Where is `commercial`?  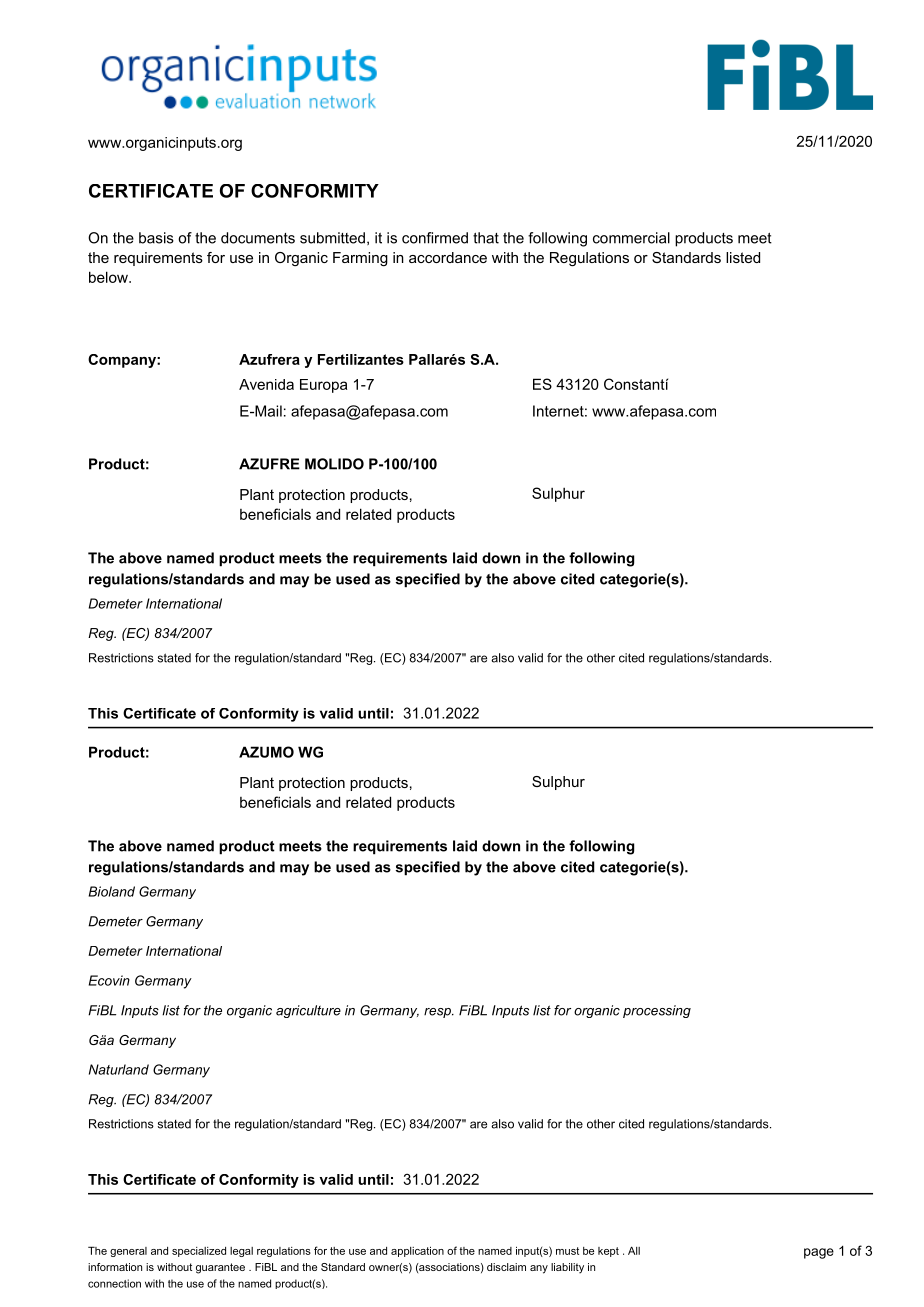
commercial is located at coordinates (631, 238).
